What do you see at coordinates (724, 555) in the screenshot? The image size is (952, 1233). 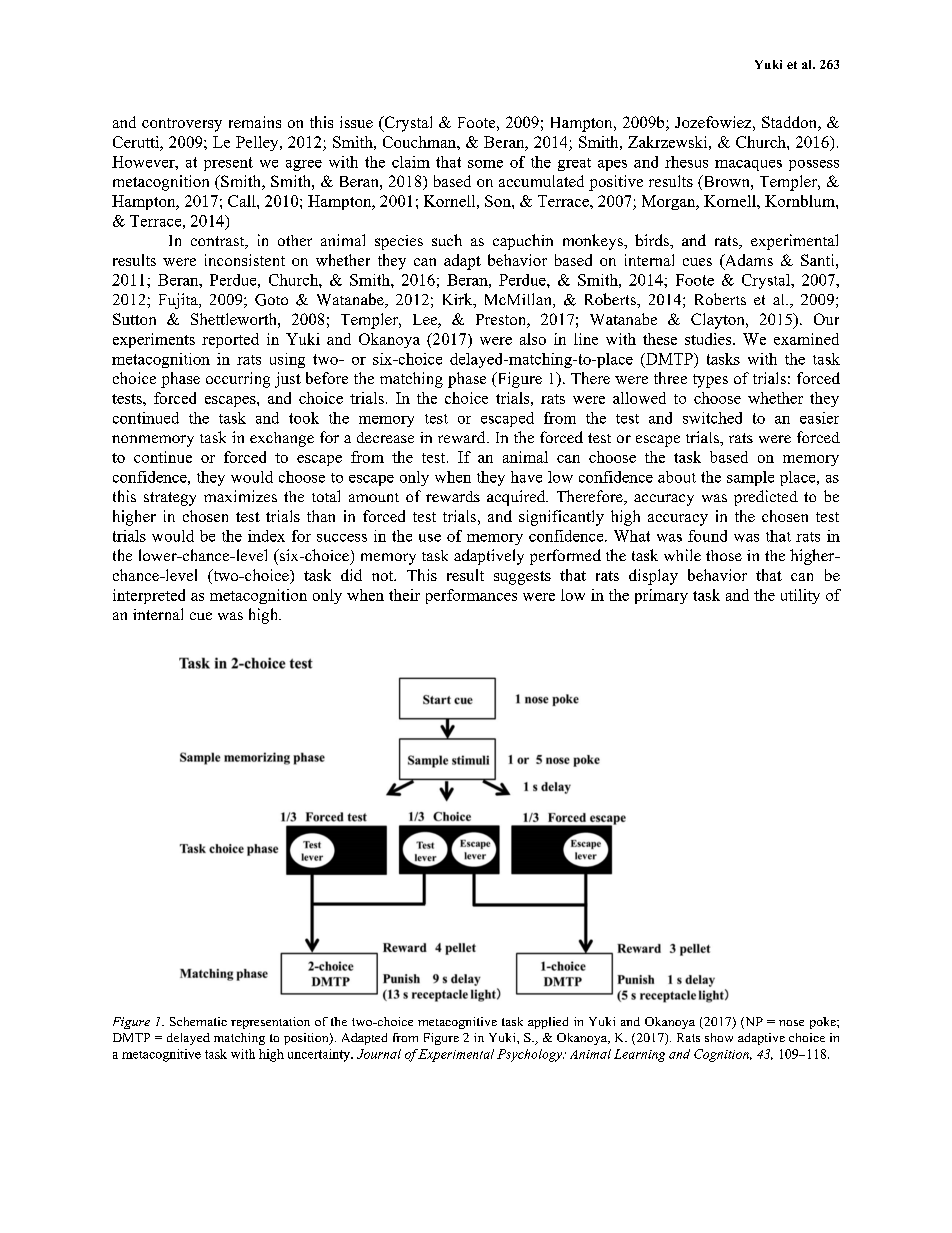 I see `those` at bounding box center [724, 555].
